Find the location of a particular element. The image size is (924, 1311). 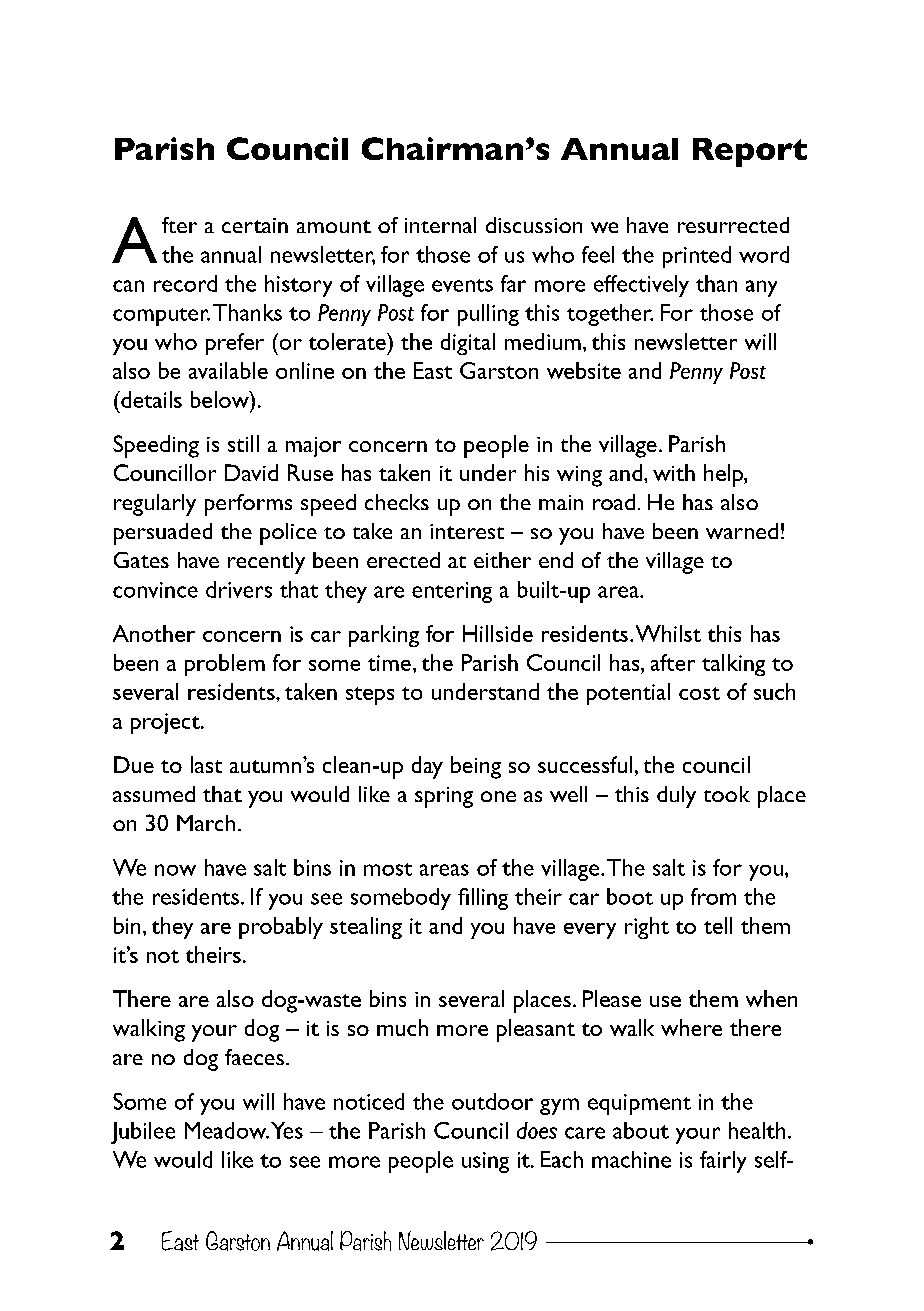

certain is located at coordinates (255, 225).
